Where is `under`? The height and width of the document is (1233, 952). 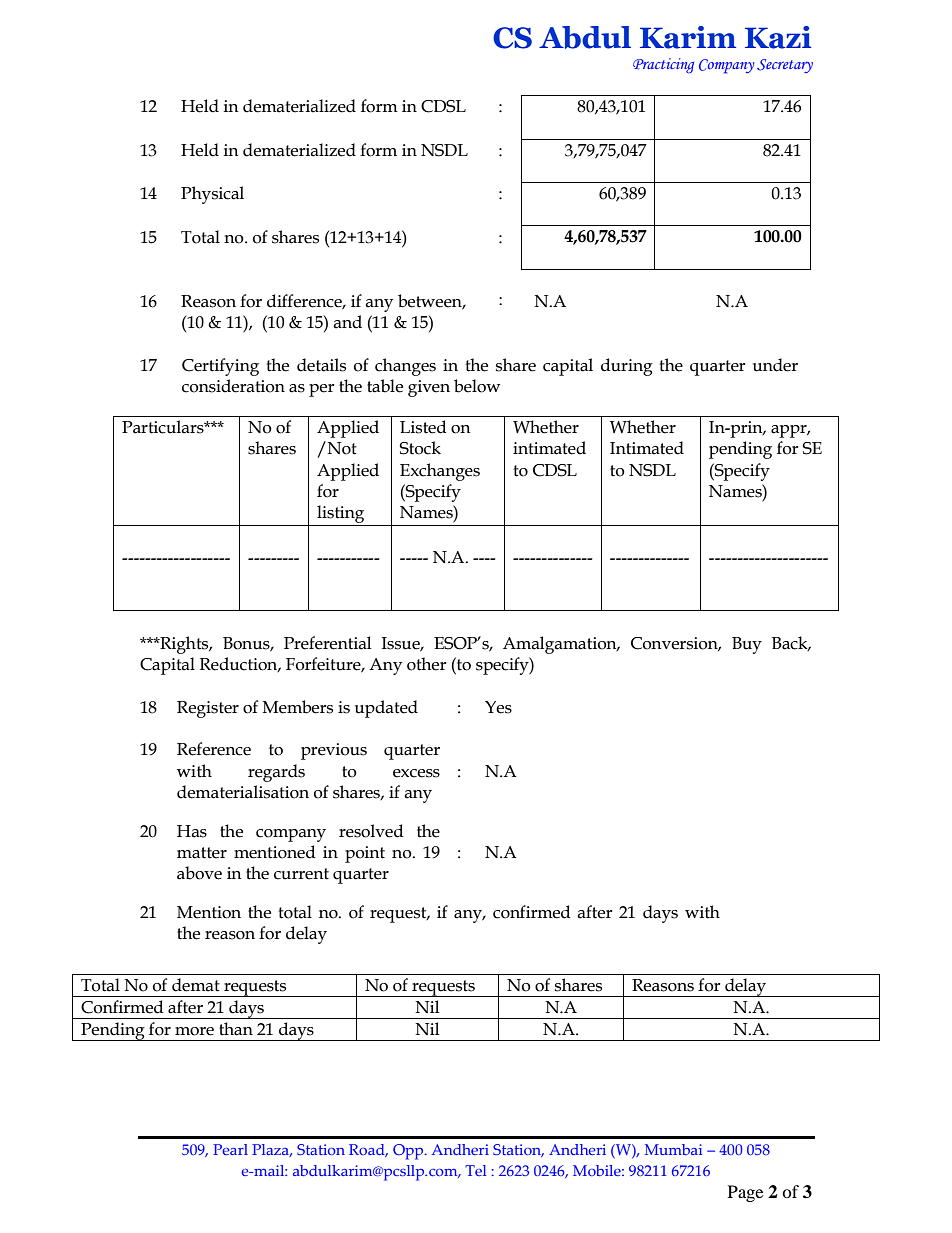
under is located at coordinates (775, 365).
